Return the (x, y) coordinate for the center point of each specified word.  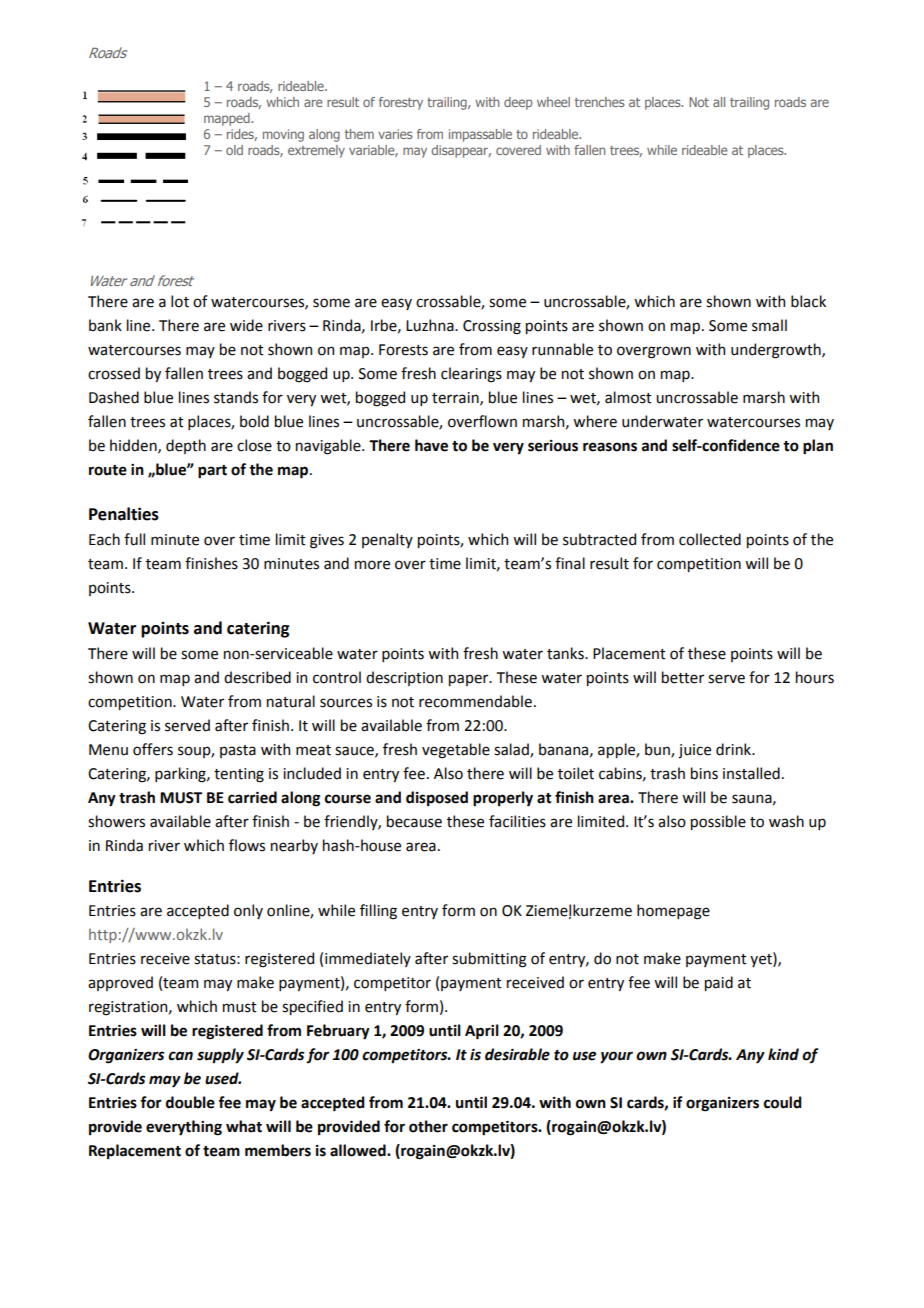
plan (818, 447)
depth (186, 446)
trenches (600, 102)
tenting (239, 775)
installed (751, 773)
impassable (480, 135)
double (190, 1102)
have (431, 445)
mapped (228, 119)
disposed (437, 798)
